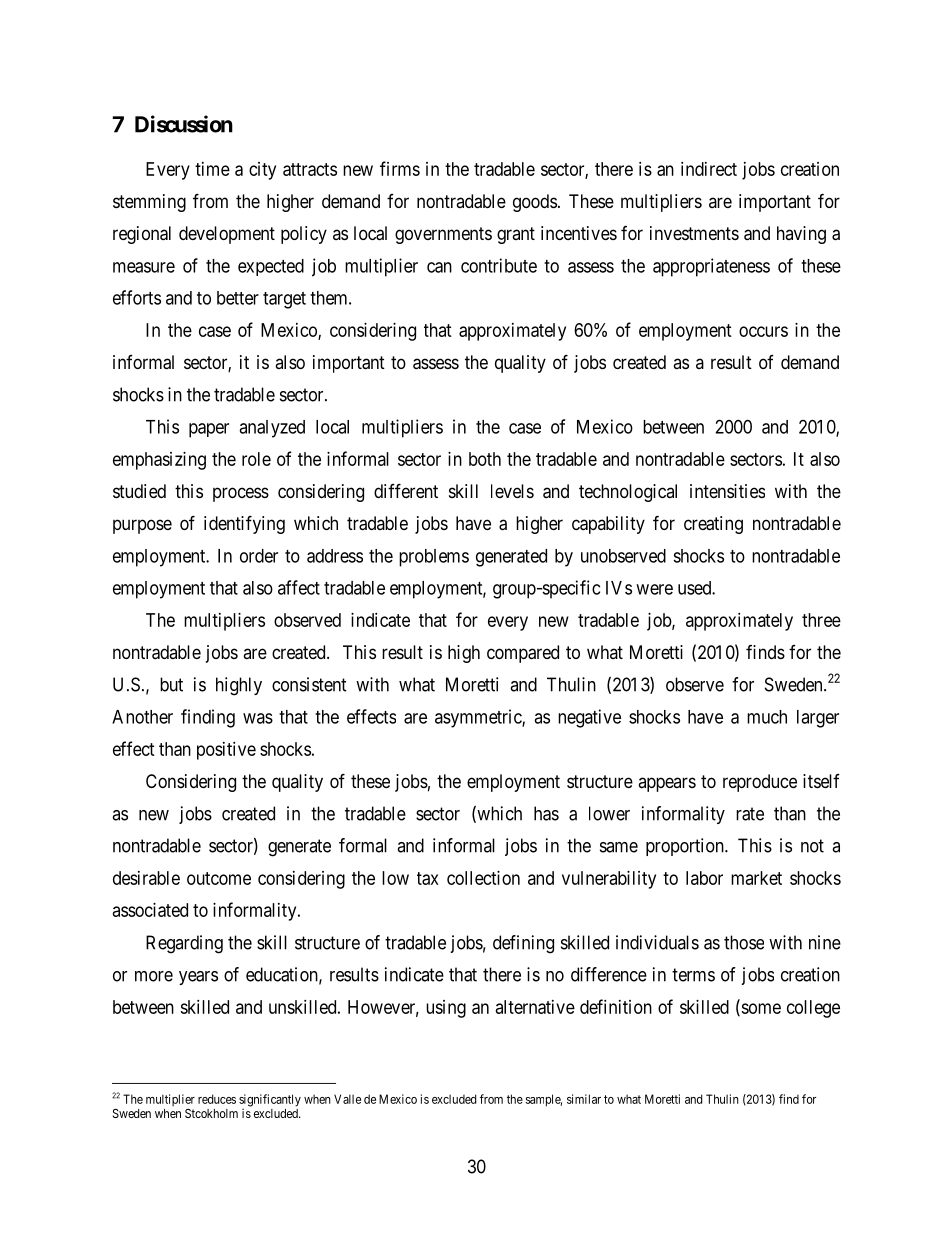  Describe the element at coordinates (446, 1009) in the screenshot. I see `using` at that location.
